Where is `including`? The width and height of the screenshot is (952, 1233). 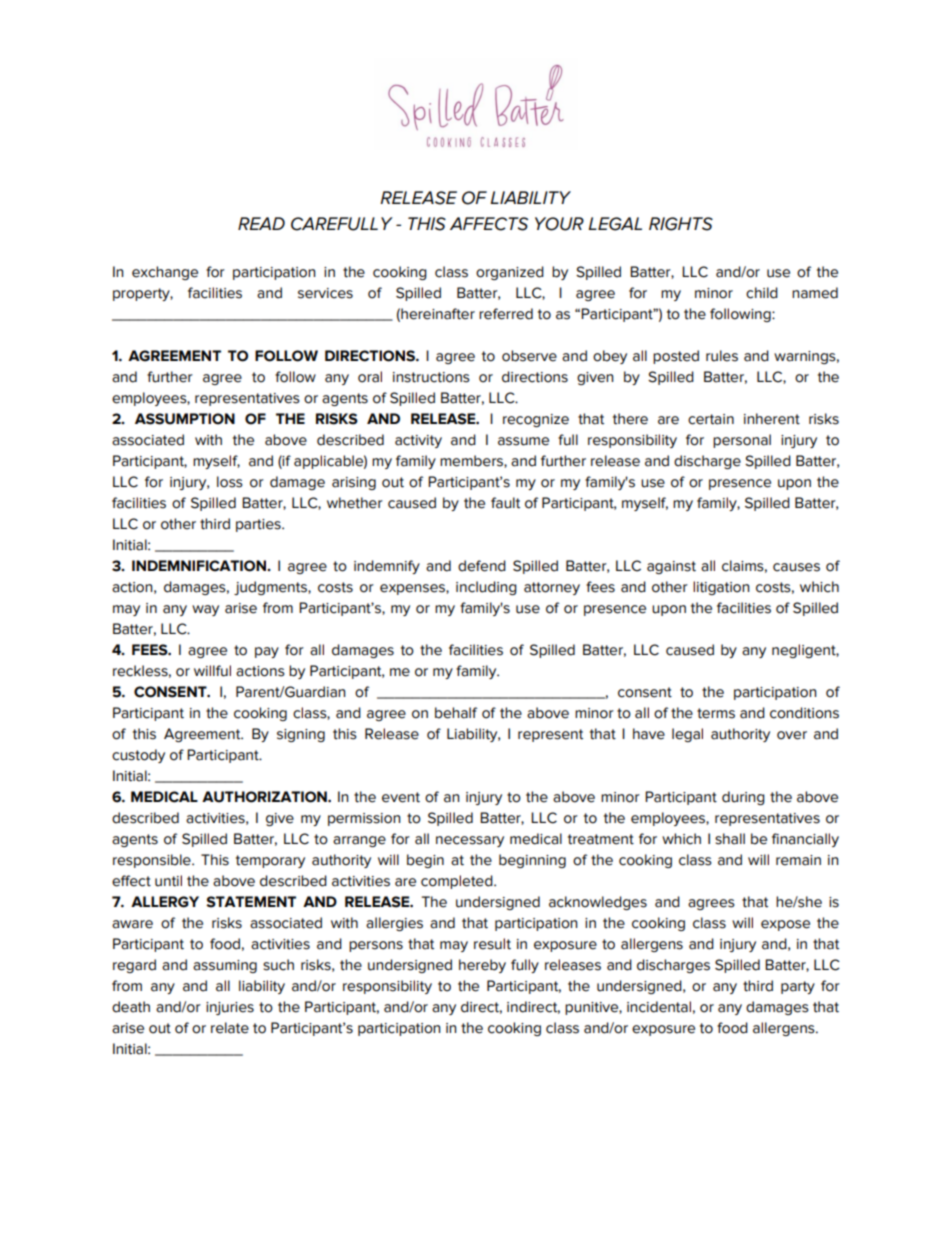 including is located at coordinates (486, 588).
